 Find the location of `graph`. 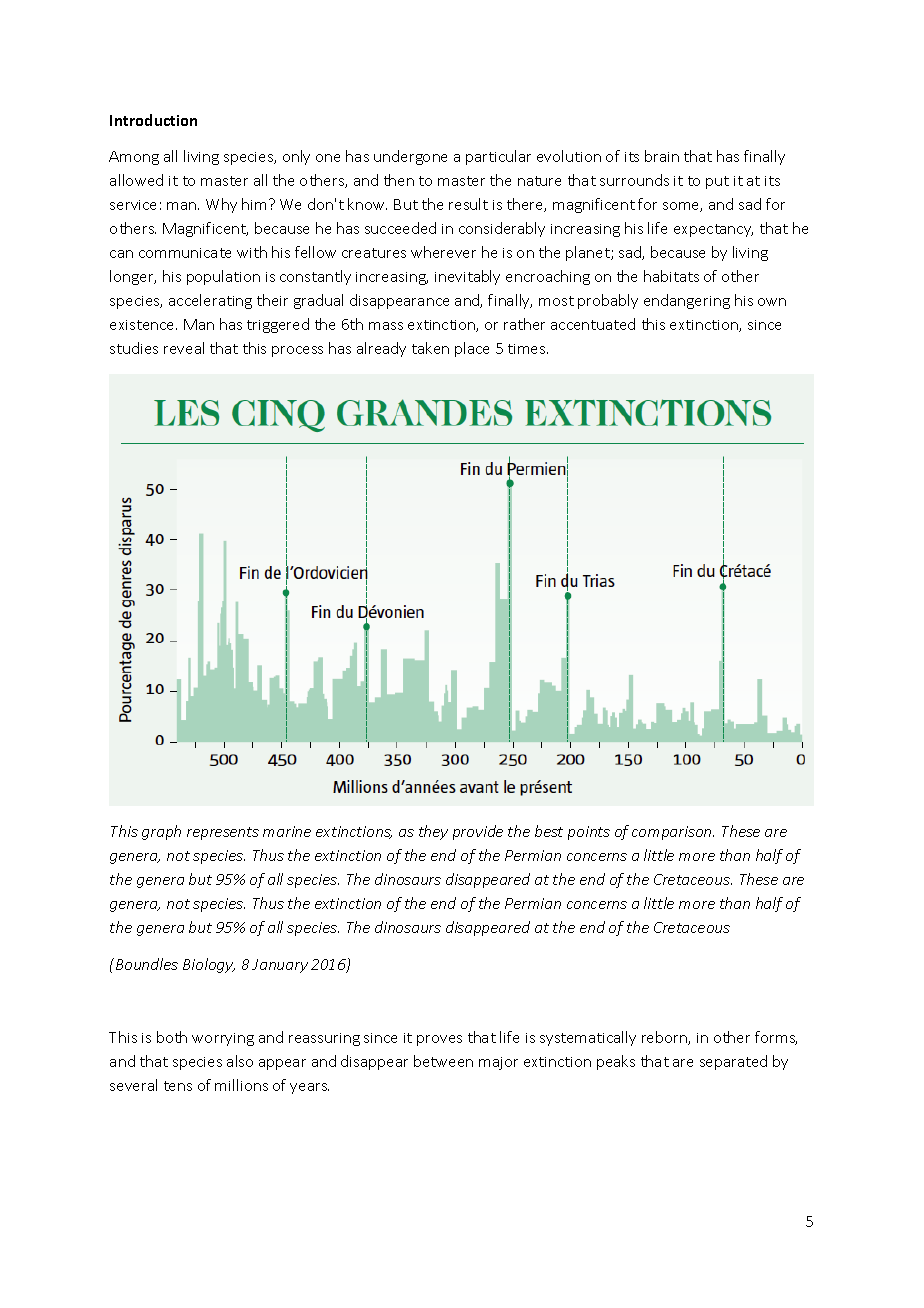

graph is located at coordinates (161, 832).
